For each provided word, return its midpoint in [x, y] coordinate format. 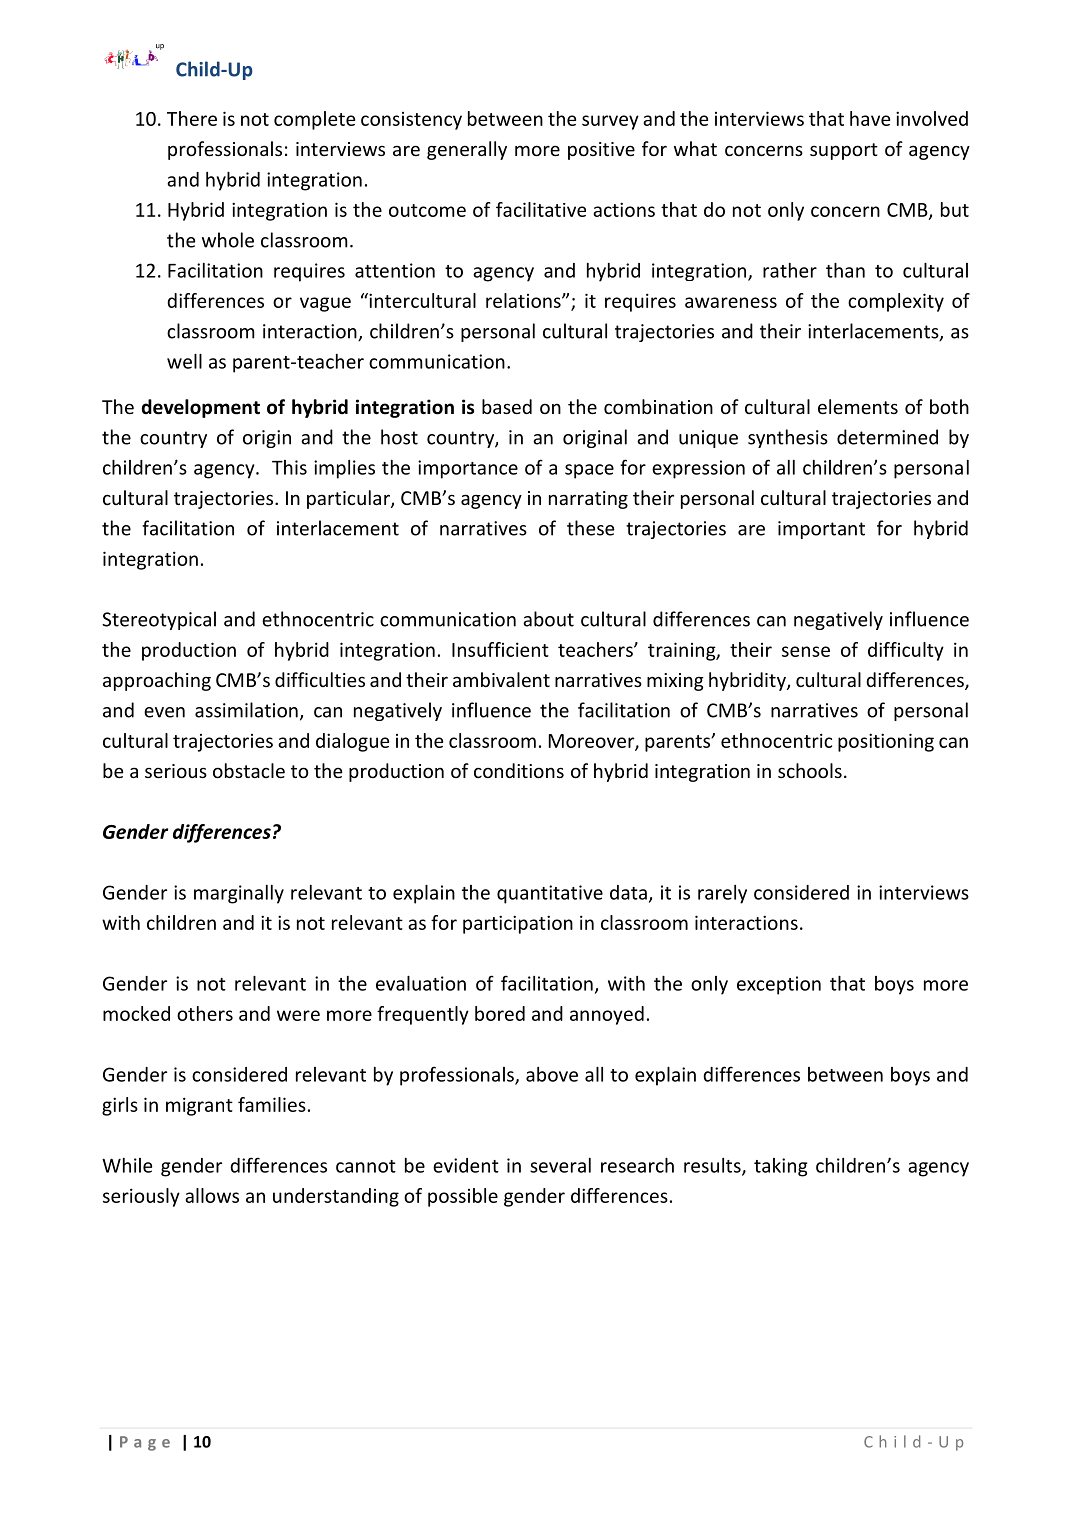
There [192, 118]
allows [212, 1195]
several [560, 1165]
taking [781, 1167]
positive [601, 151]
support [844, 151]
